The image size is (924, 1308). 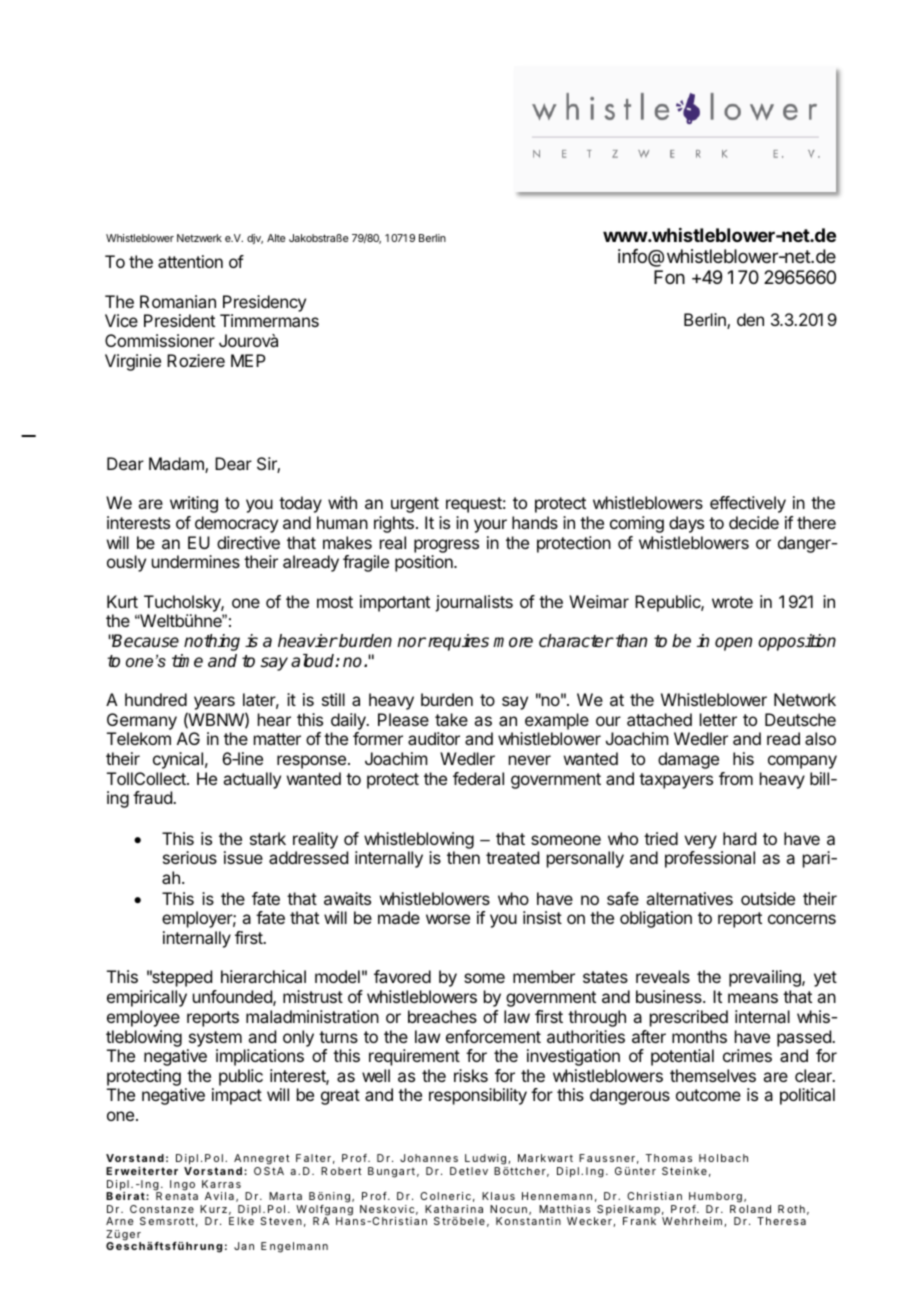 What do you see at coordinates (237, 1096) in the screenshot?
I see `impact` at bounding box center [237, 1096].
